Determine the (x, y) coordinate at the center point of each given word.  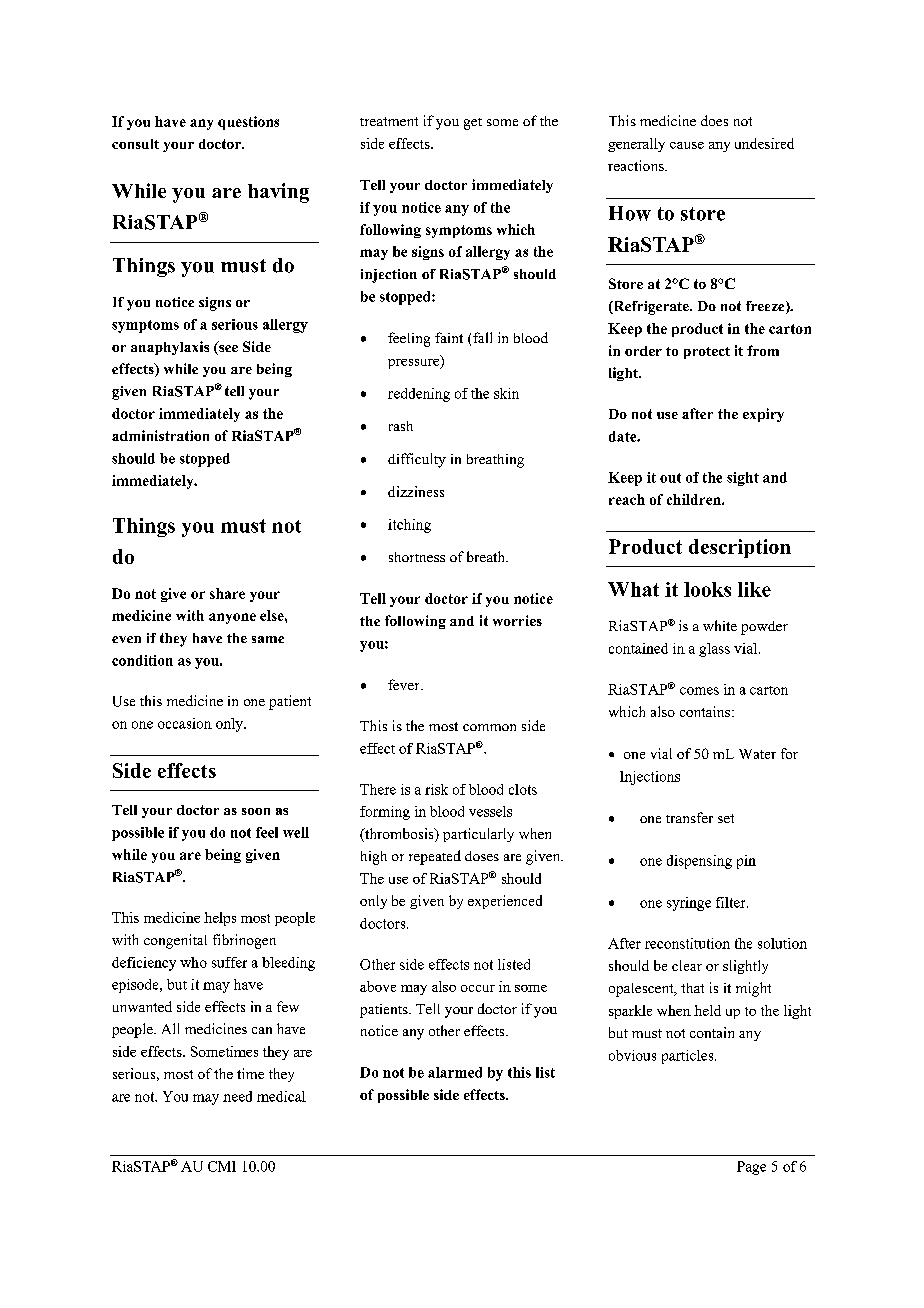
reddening (419, 395)
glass (714, 650)
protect (707, 353)
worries (517, 620)
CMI (222, 1166)
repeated (435, 857)
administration (160, 435)
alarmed (455, 1072)
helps (220, 919)
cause (687, 145)
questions (248, 123)
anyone (232, 618)
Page (751, 1168)
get (473, 124)
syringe (689, 904)
